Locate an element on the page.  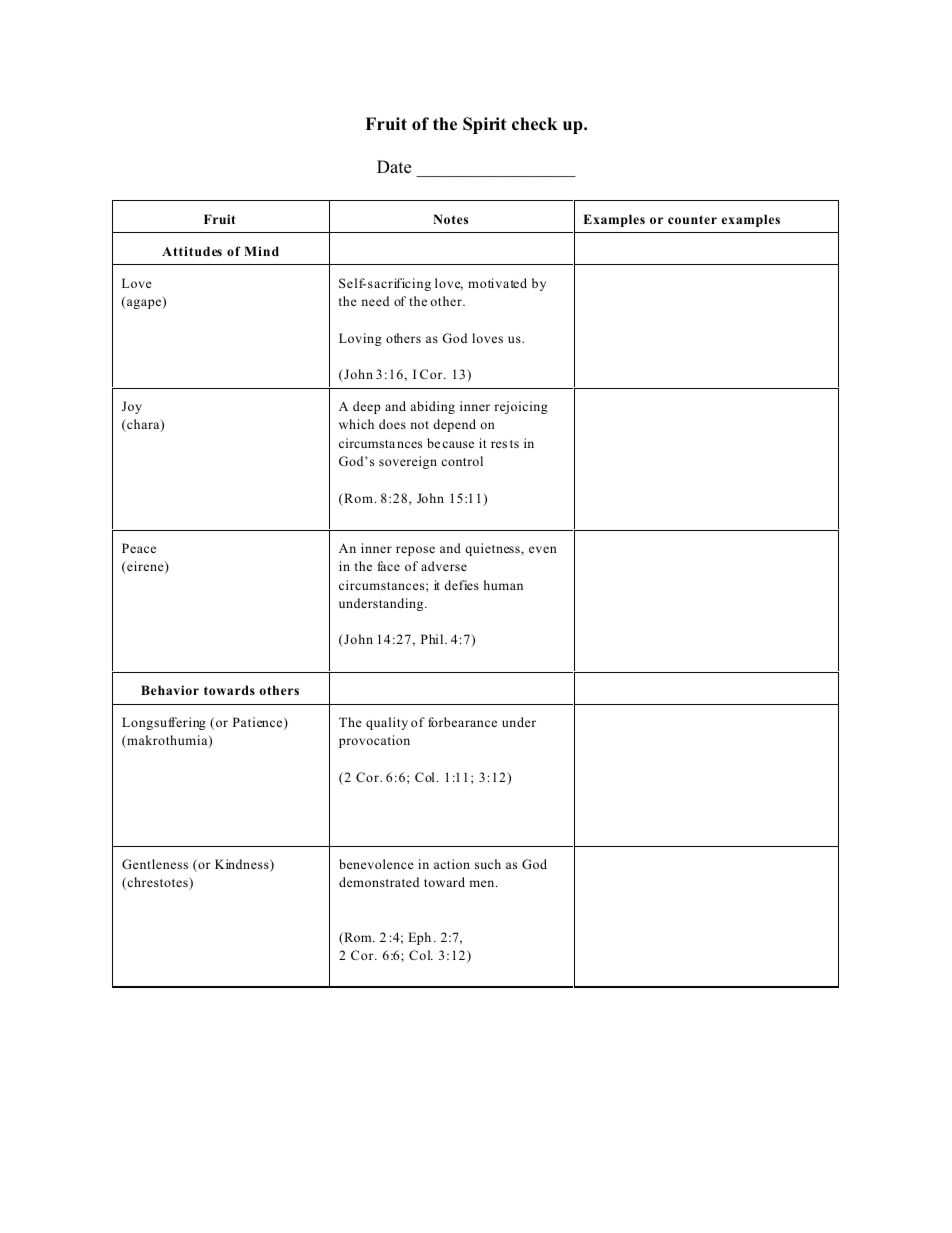
such is located at coordinates (488, 864).
